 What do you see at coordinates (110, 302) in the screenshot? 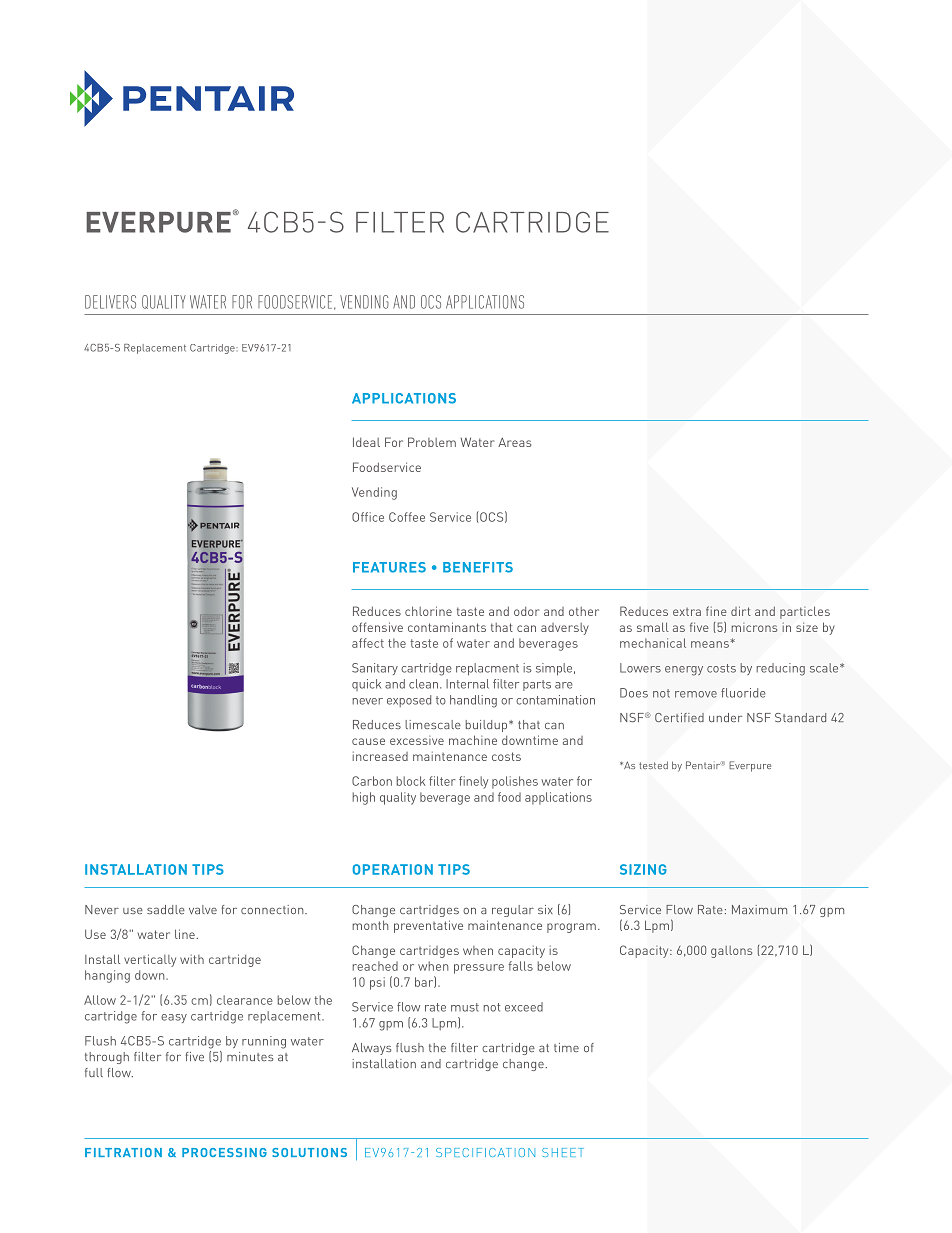
I see `DELIVERS` at bounding box center [110, 302].
